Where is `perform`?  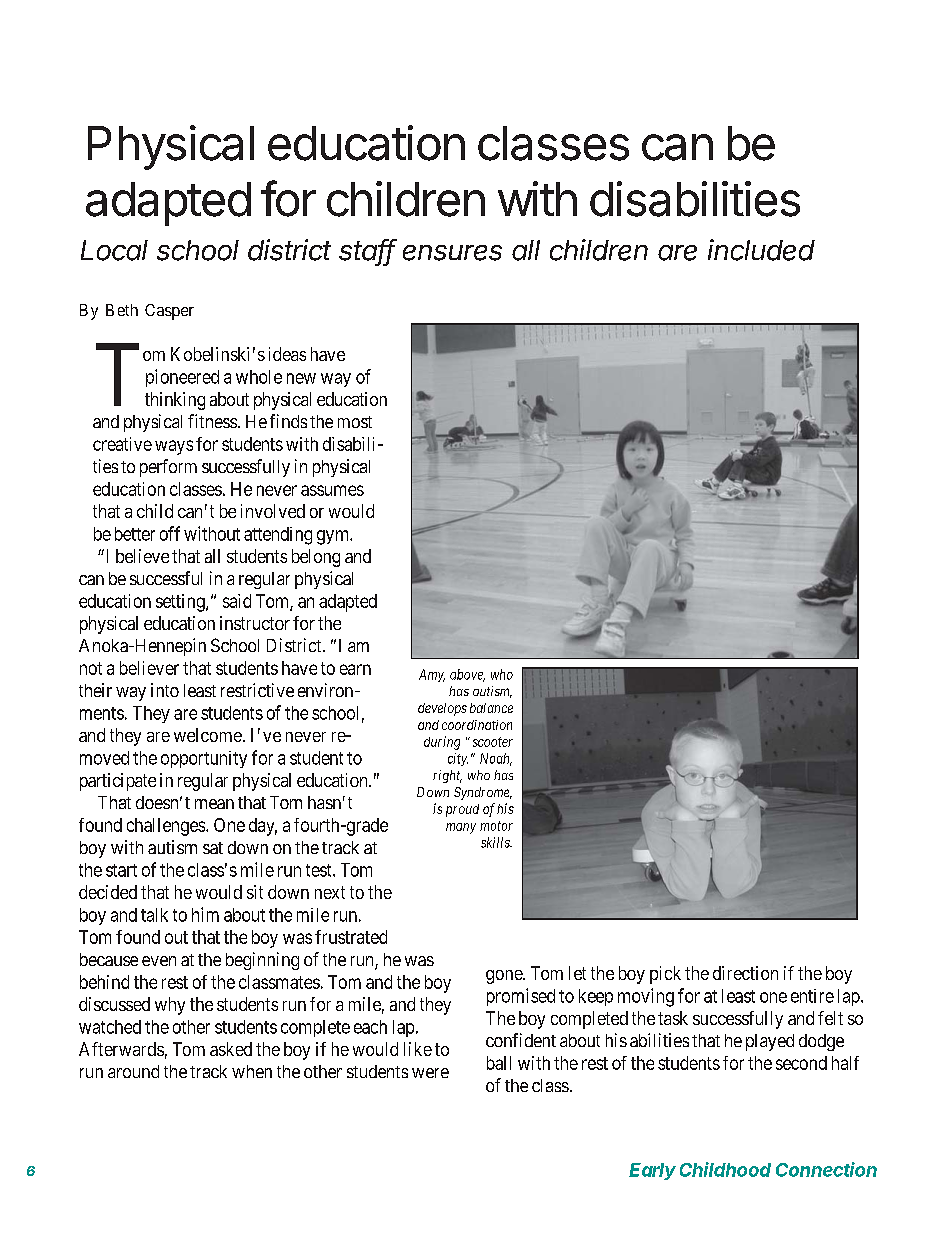 perform is located at coordinates (168, 468).
